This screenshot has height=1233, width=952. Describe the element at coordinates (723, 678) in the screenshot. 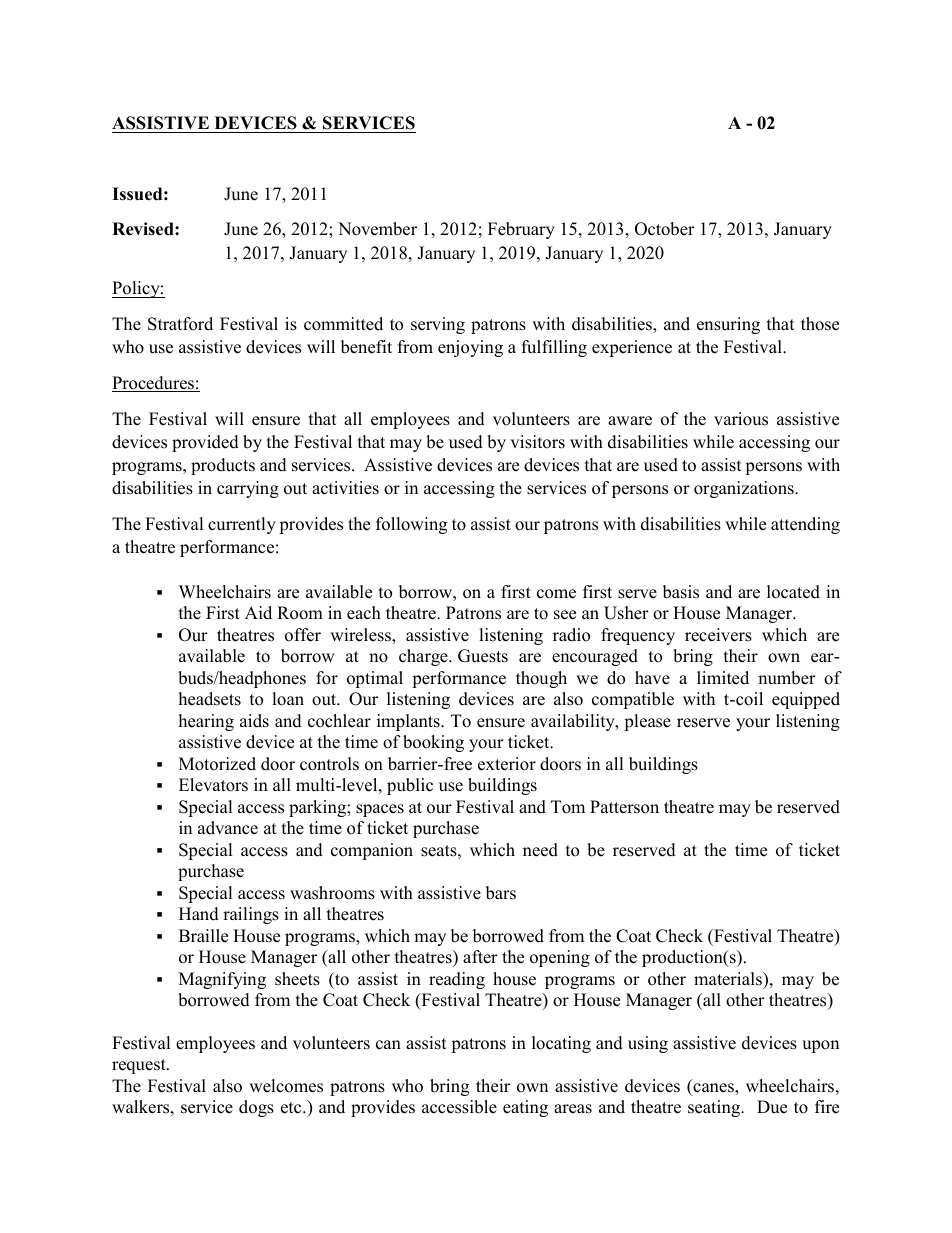

I see `limited` at that location.
